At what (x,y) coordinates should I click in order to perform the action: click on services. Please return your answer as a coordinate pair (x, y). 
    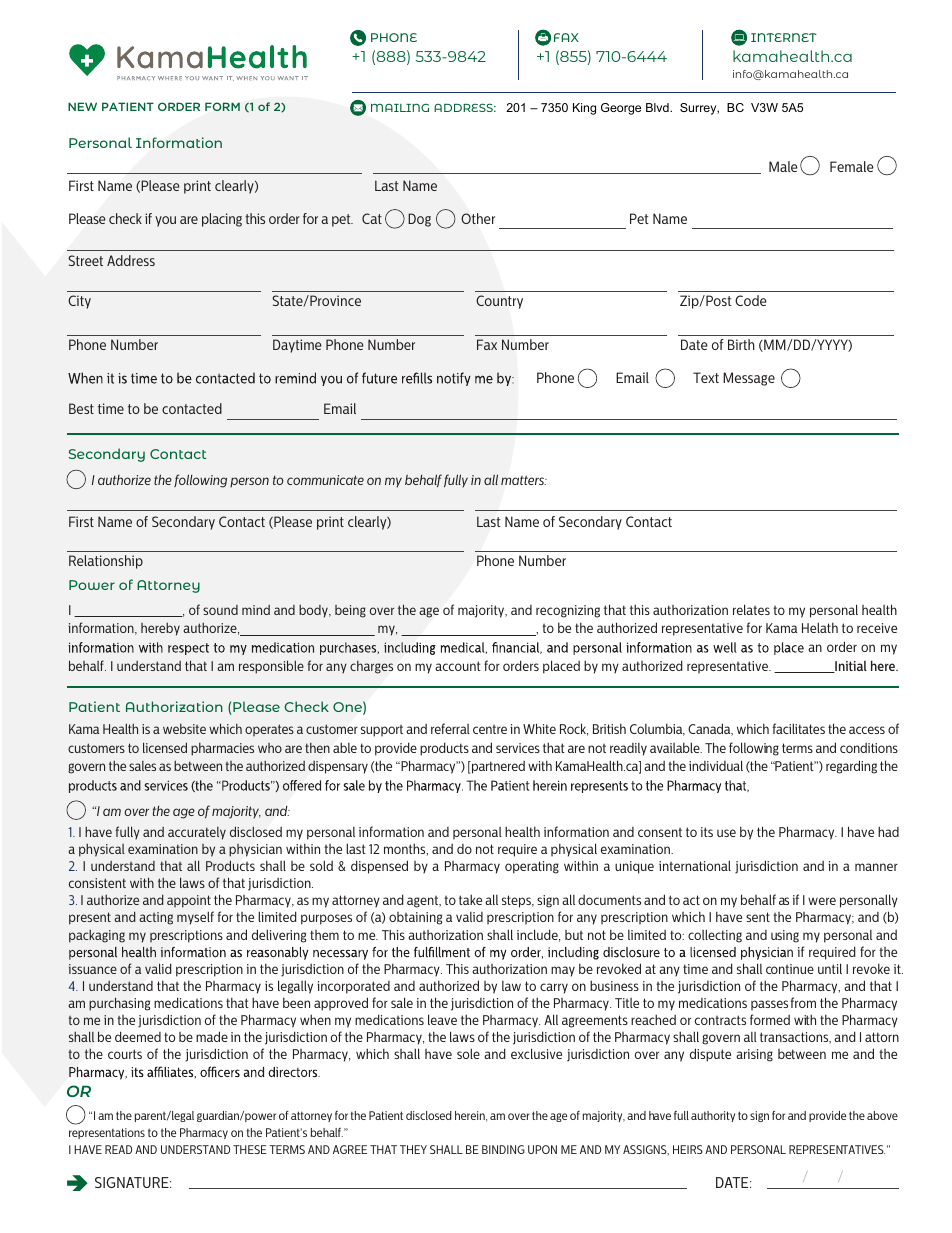
    Looking at the image, I should click on (518, 748).
